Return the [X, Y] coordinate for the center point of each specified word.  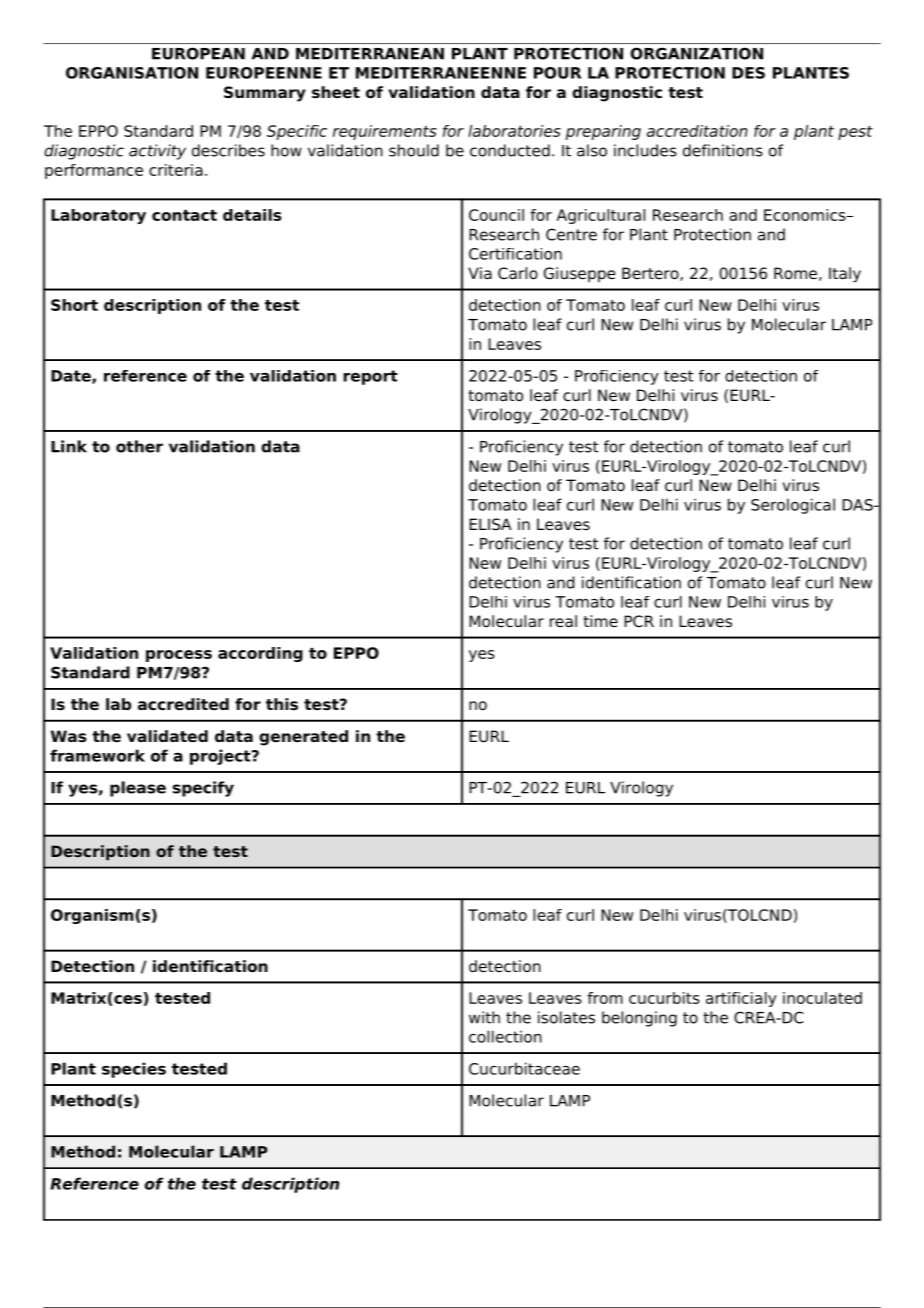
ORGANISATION [132, 73]
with [484, 1017]
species [134, 1070]
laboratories [514, 131]
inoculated [822, 998]
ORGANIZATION [697, 53]
